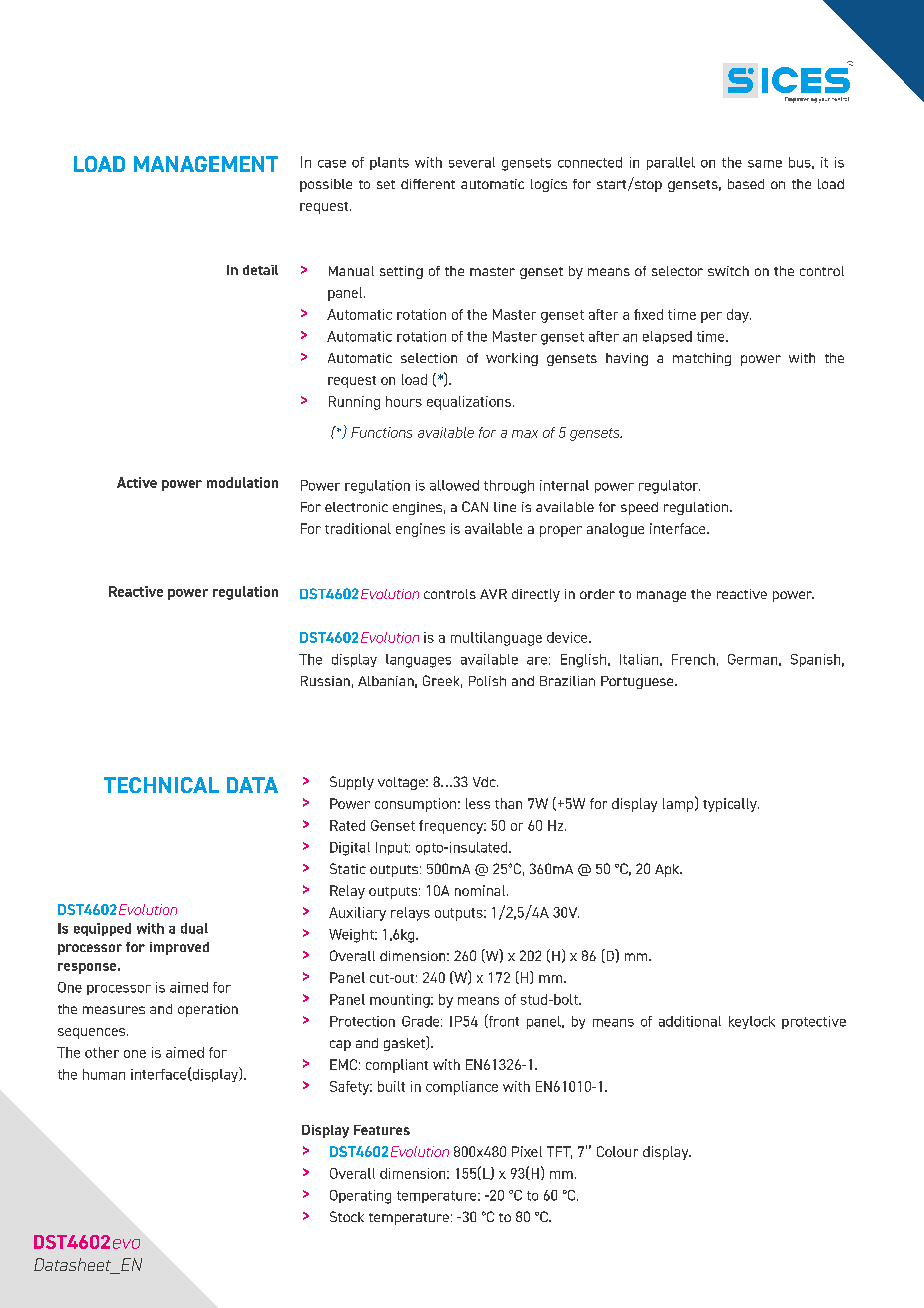  I want to click on human, so click(104, 1074).
